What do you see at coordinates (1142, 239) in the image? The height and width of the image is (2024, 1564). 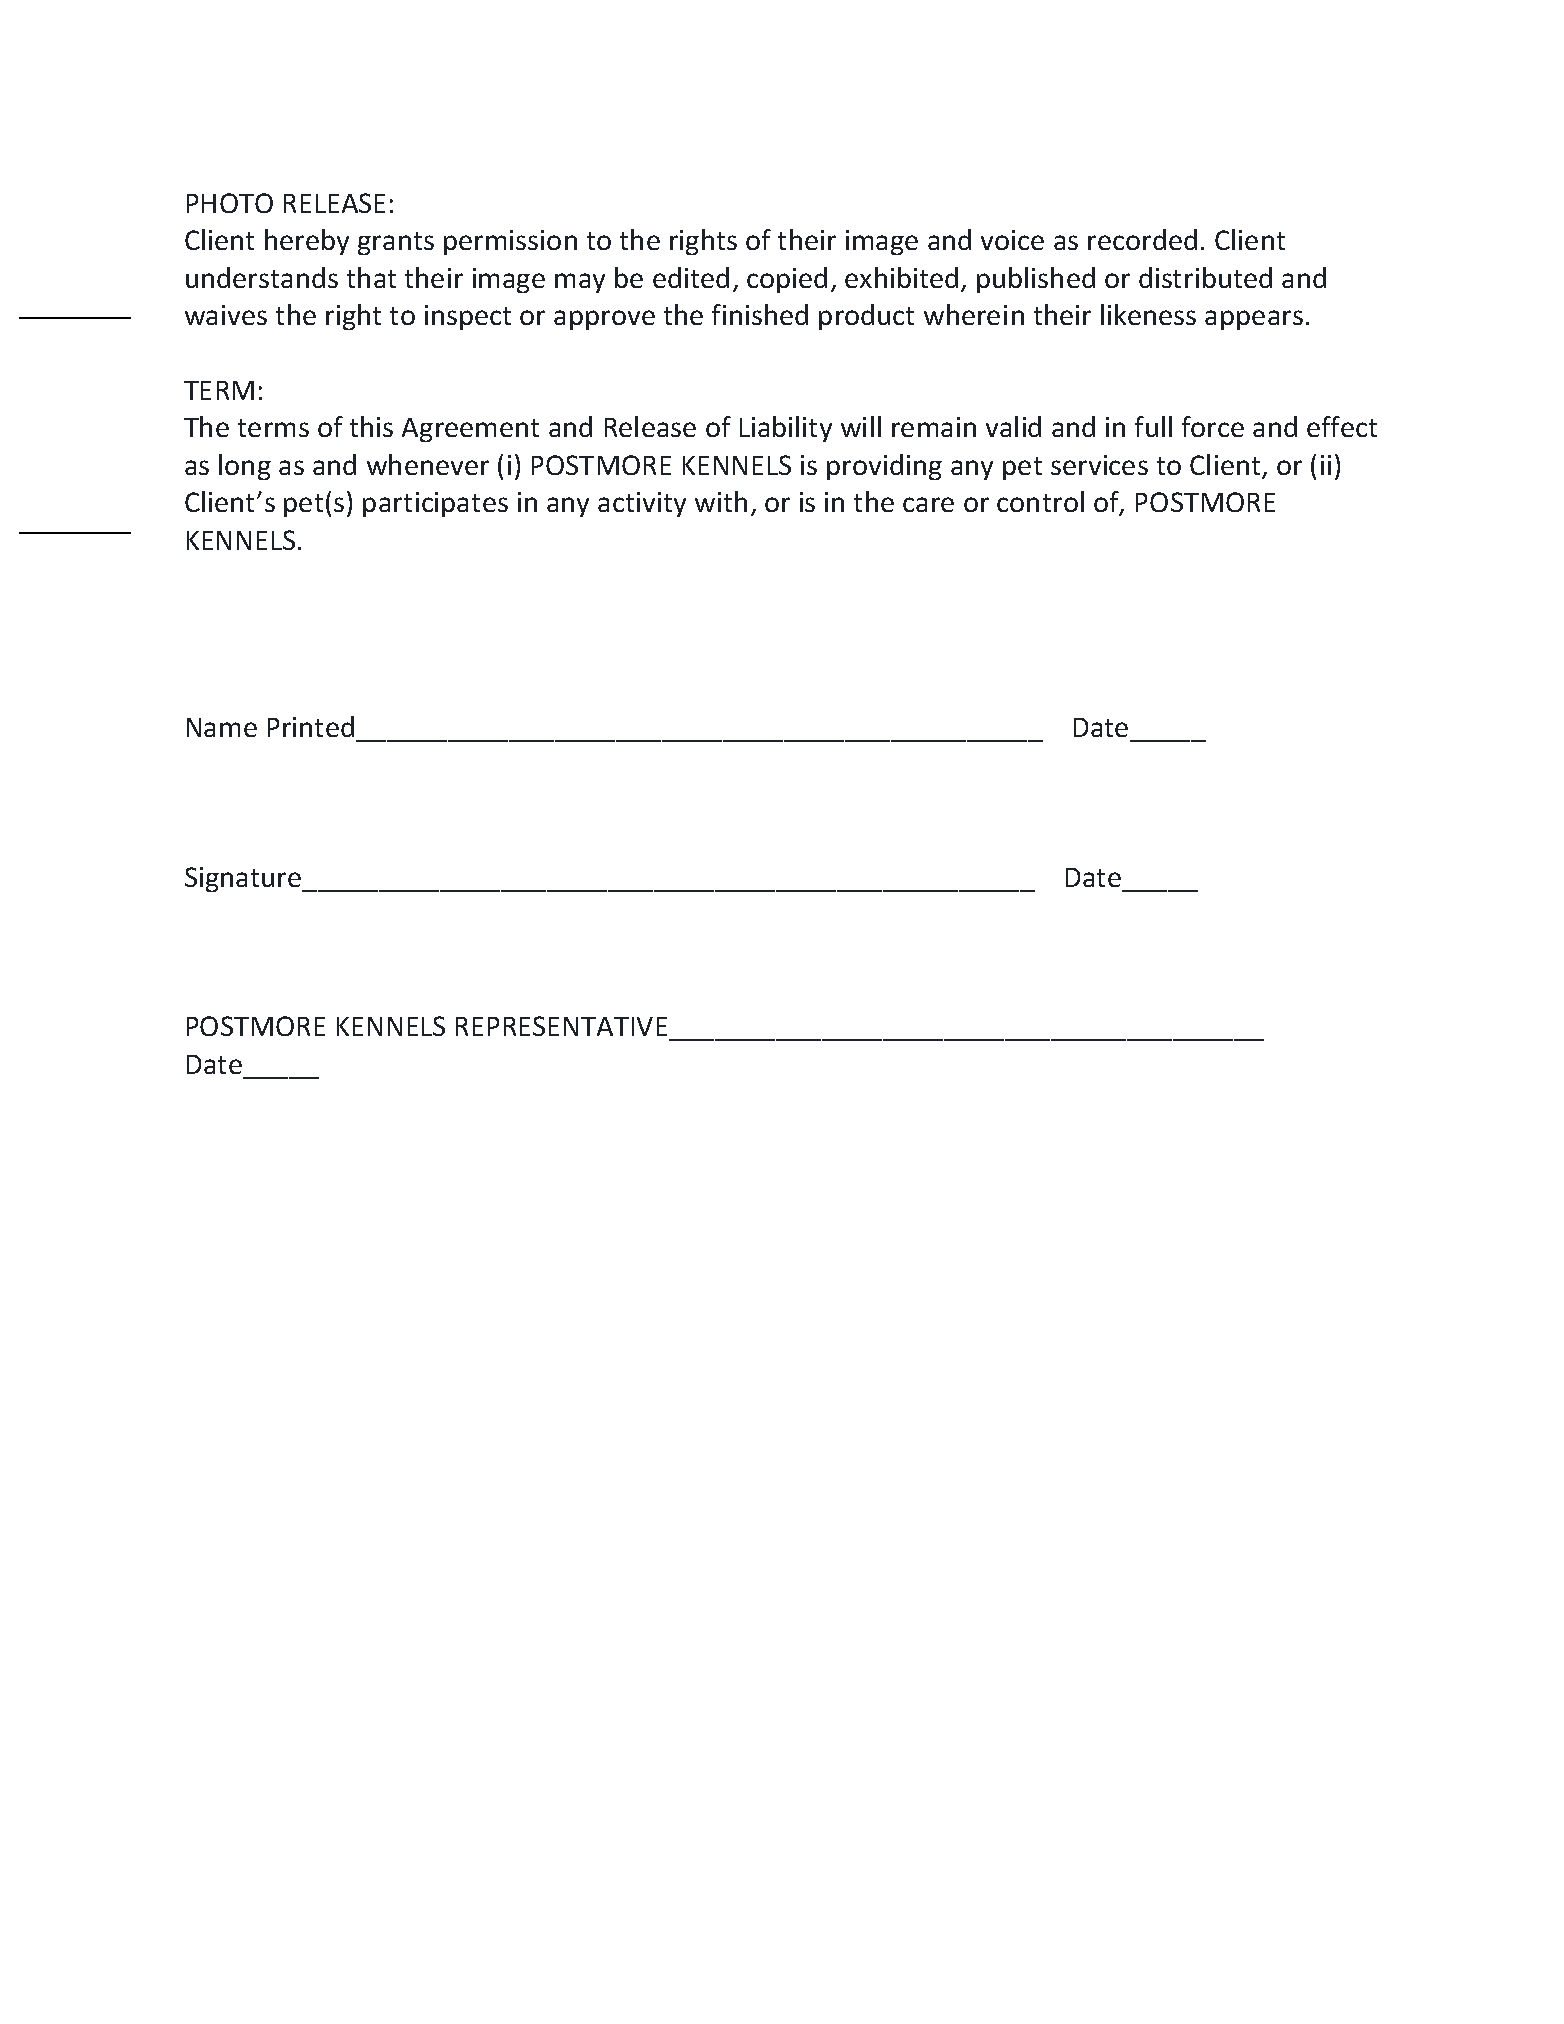 I see `recorded` at bounding box center [1142, 239].
